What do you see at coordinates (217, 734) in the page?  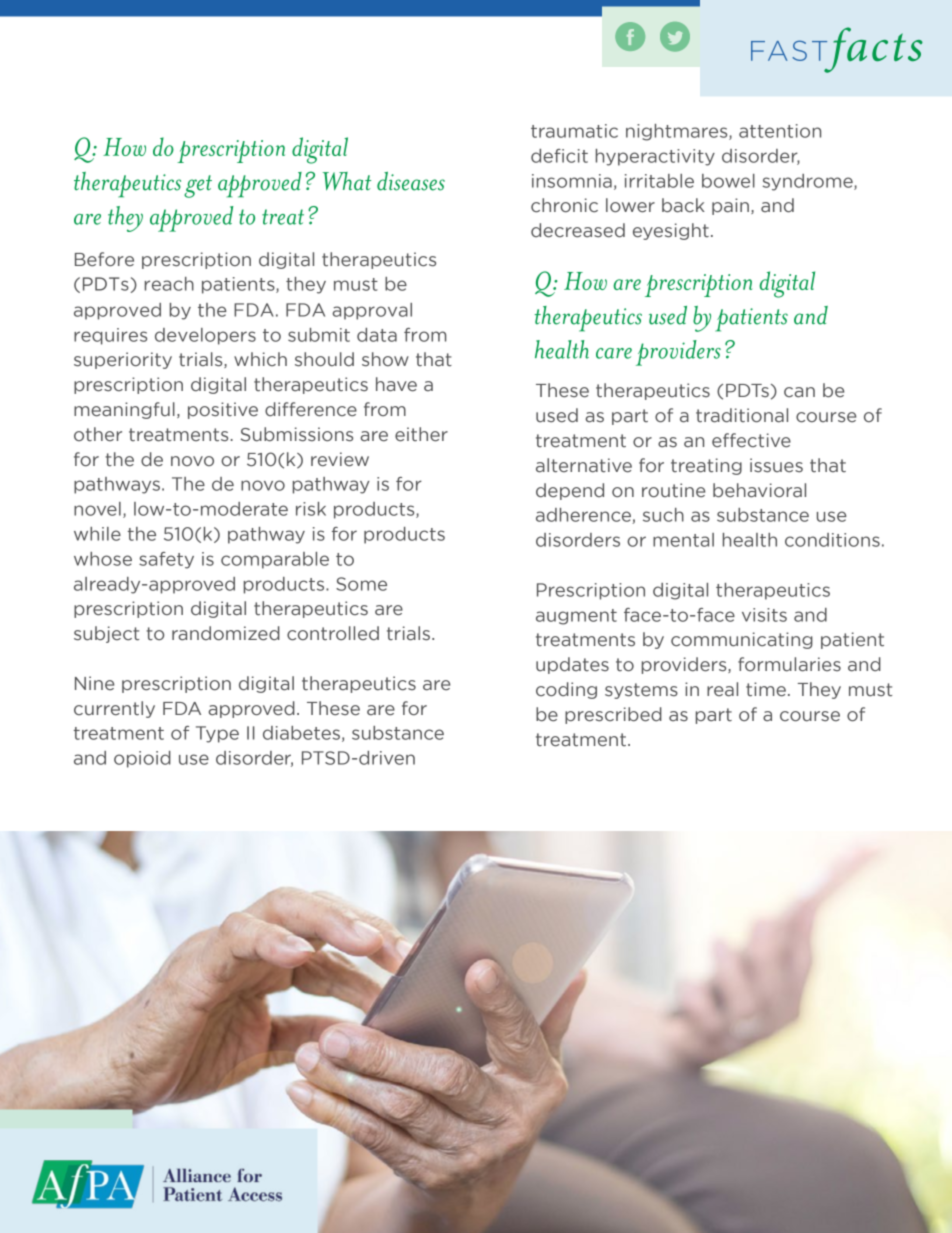 I see `Type` at bounding box center [217, 734].
